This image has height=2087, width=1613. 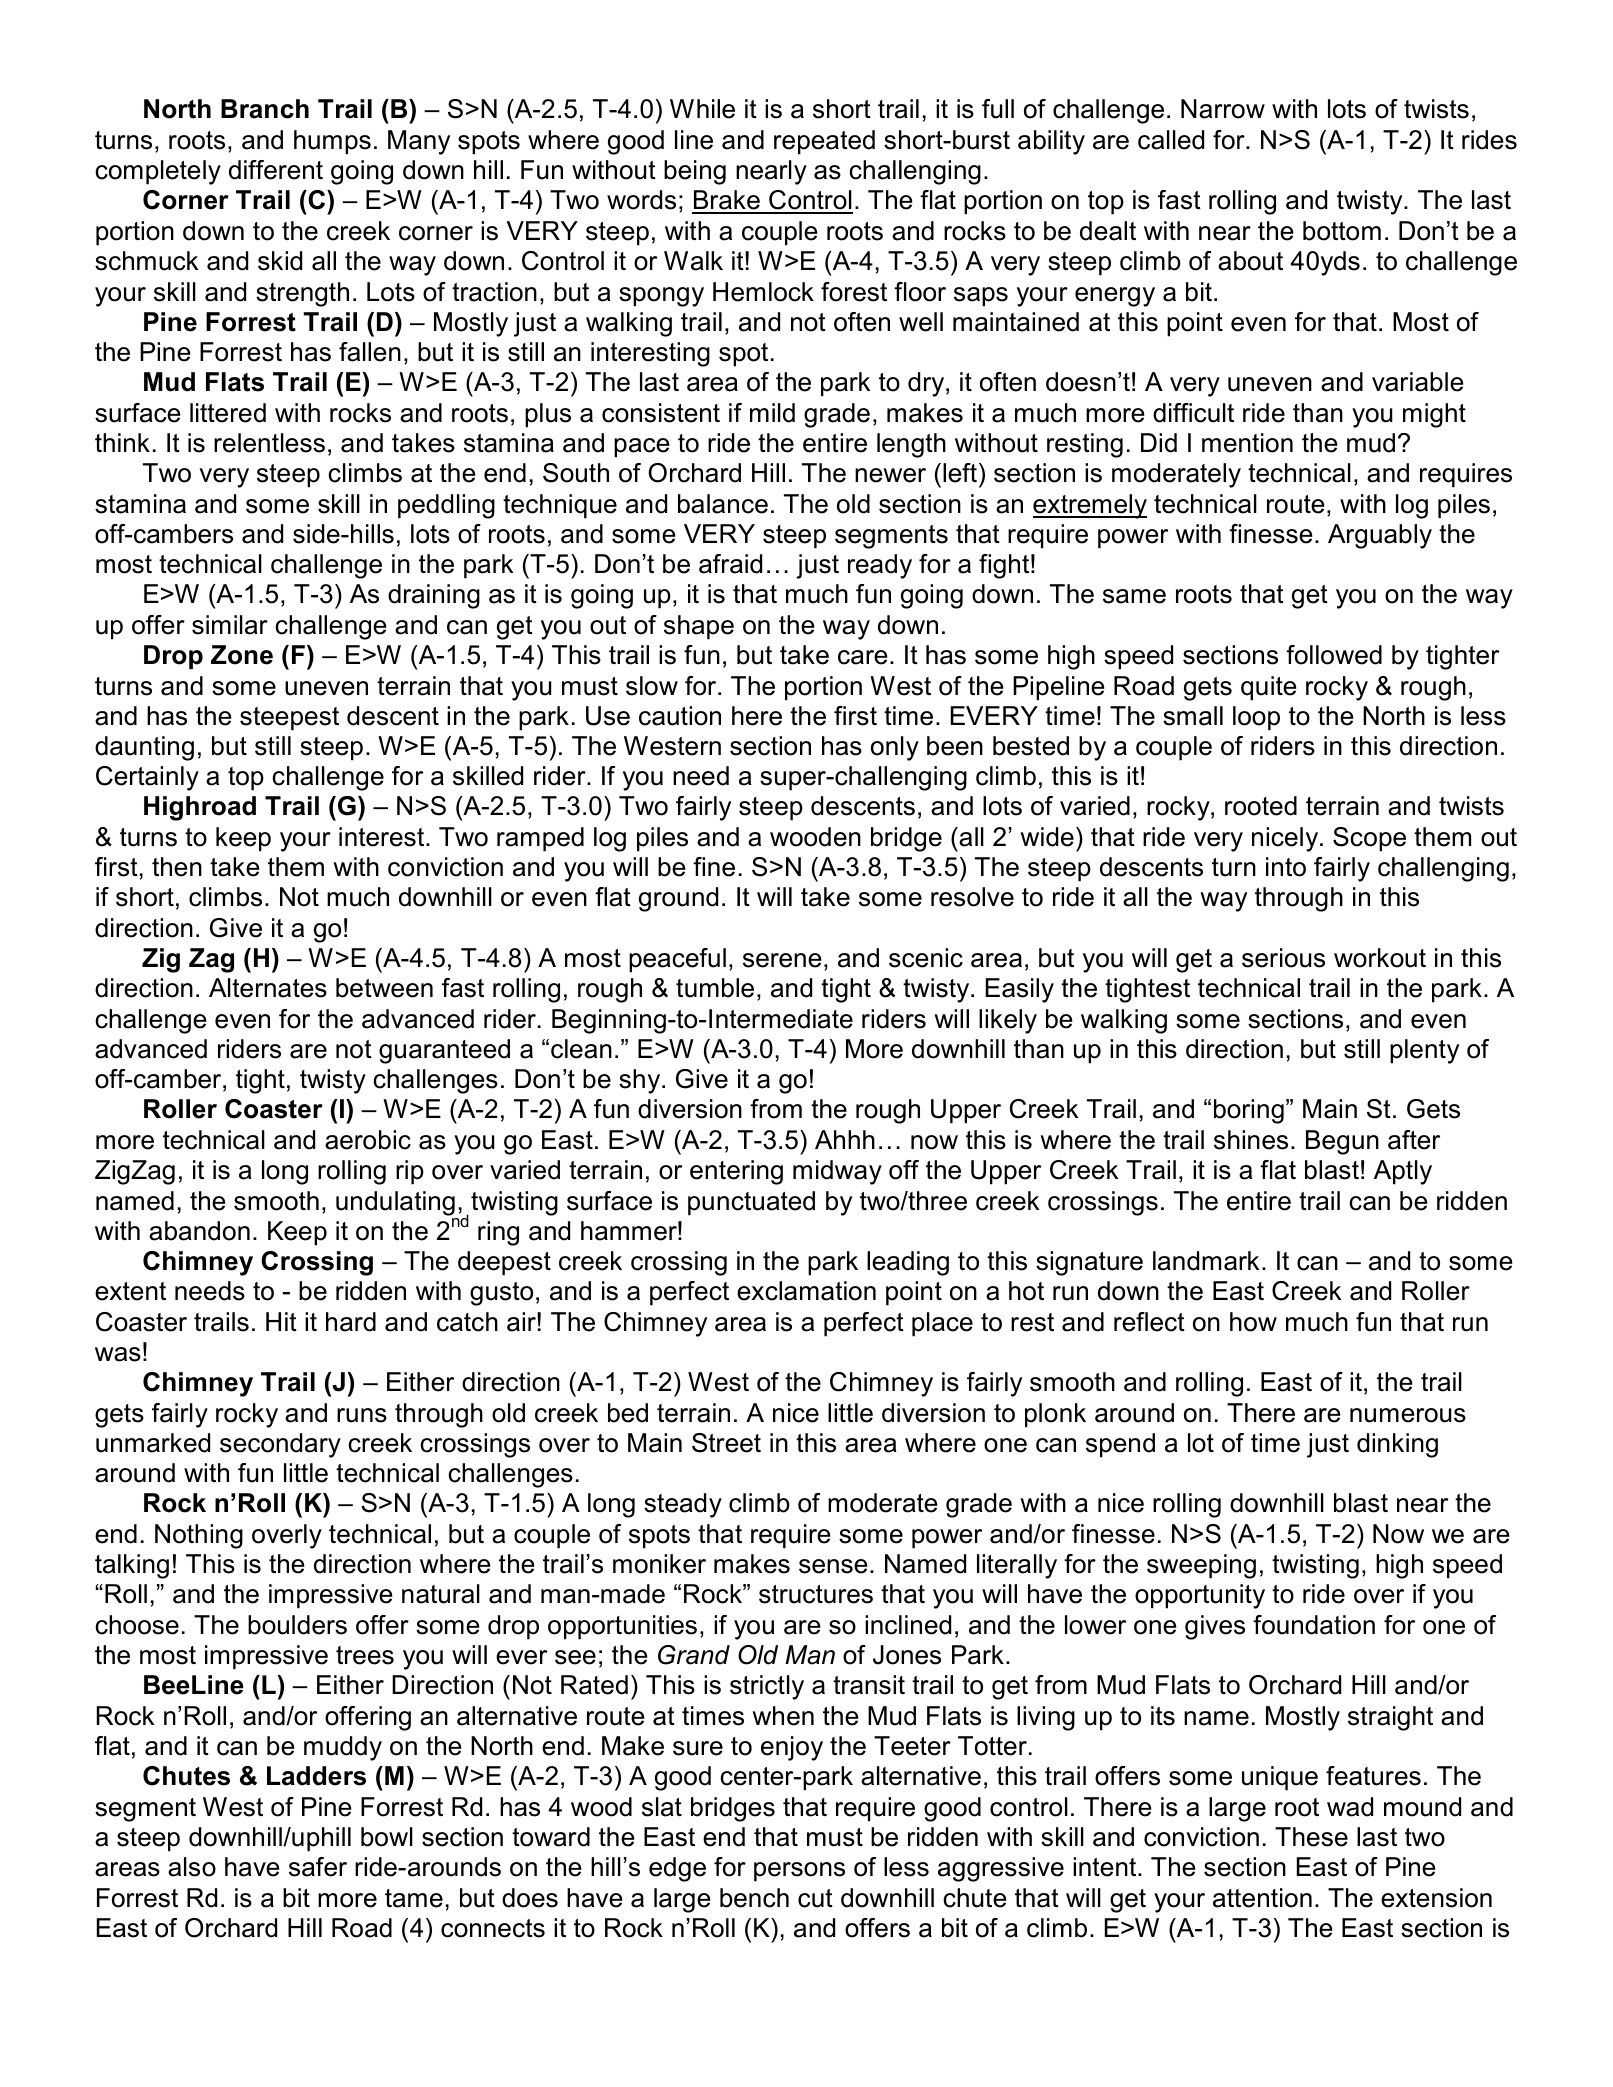 What do you see at coordinates (276, 170) in the image?
I see `different` at bounding box center [276, 170].
